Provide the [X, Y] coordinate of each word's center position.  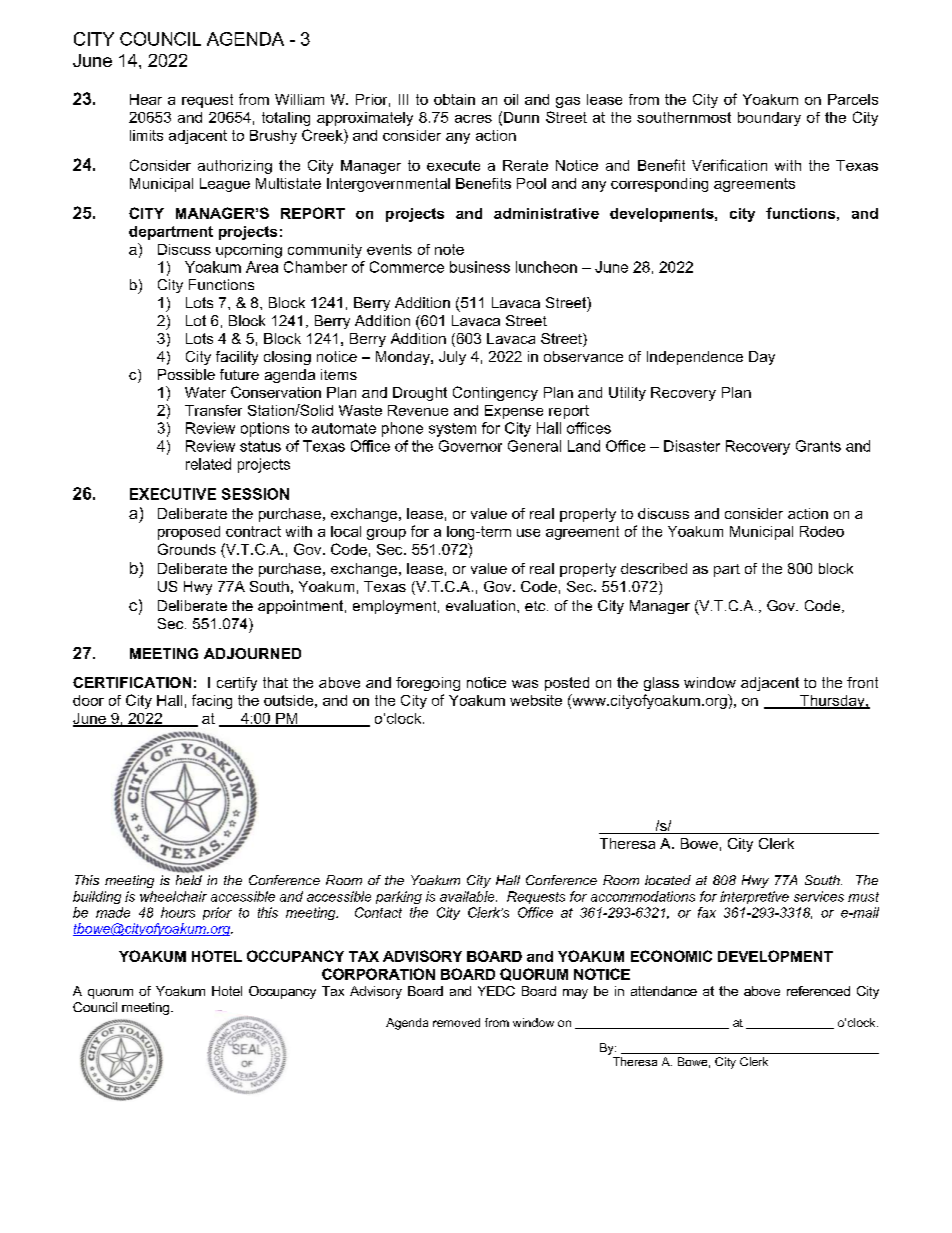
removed [456, 1022]
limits [146, 135]
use [528, 533]
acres [473, 119]
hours [178, 912]
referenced [818, 991]
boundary [769, 119]
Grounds [187, 549]
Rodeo [822, 531]
